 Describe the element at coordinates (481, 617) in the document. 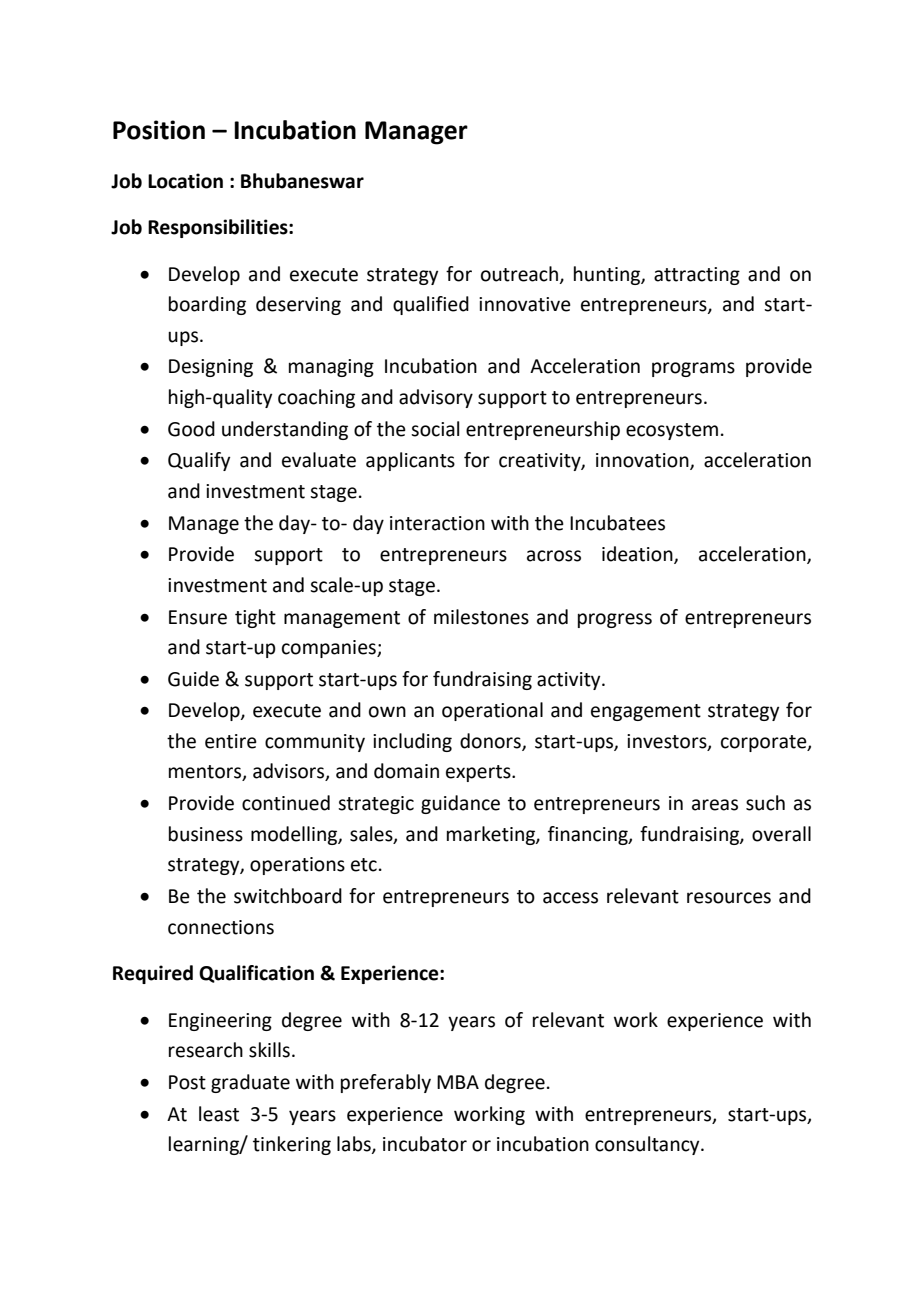

I see `milestones` at that location.
